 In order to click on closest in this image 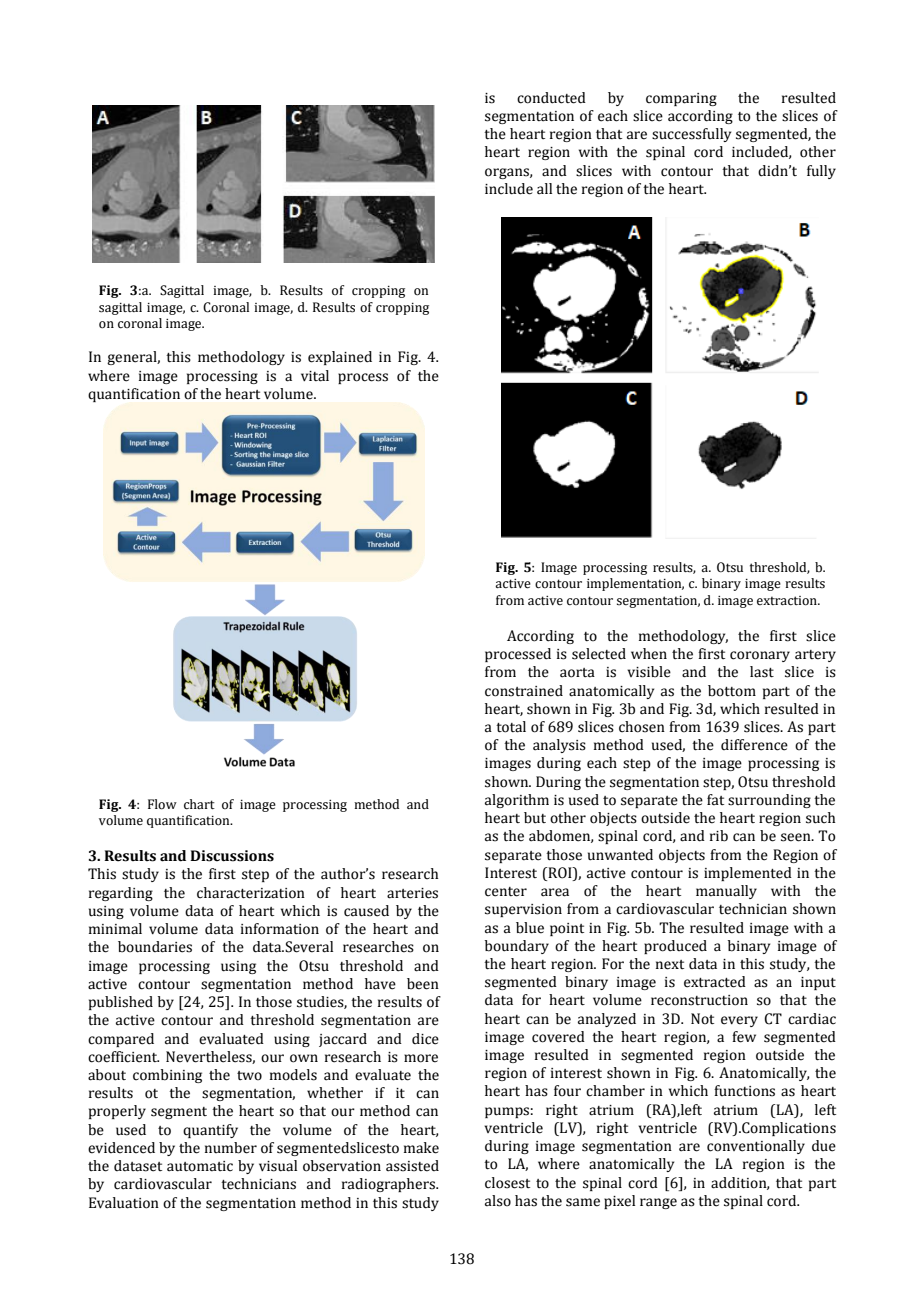, I will do `click(507, 1183)`.
